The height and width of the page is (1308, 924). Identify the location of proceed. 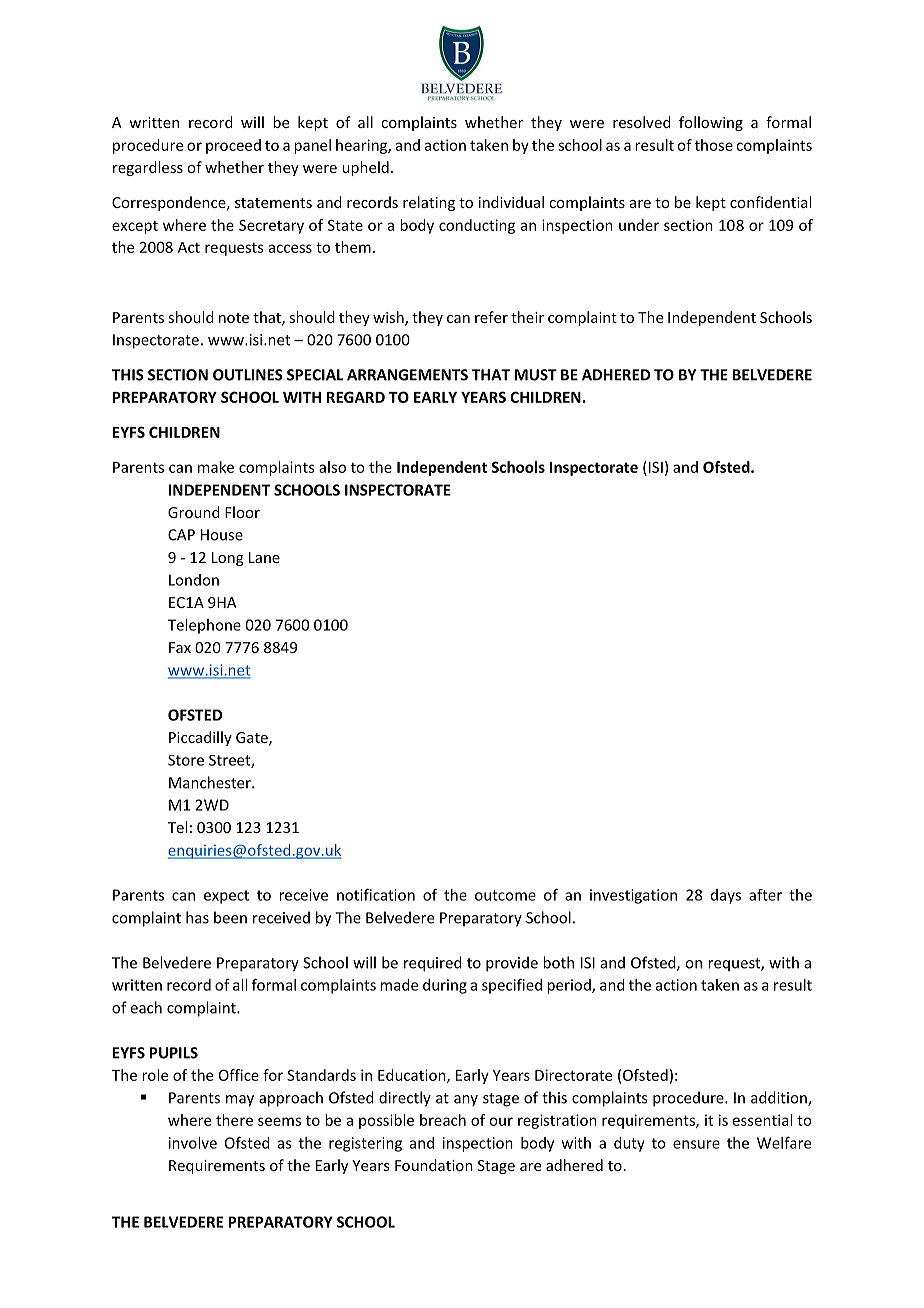
(233, 146).
